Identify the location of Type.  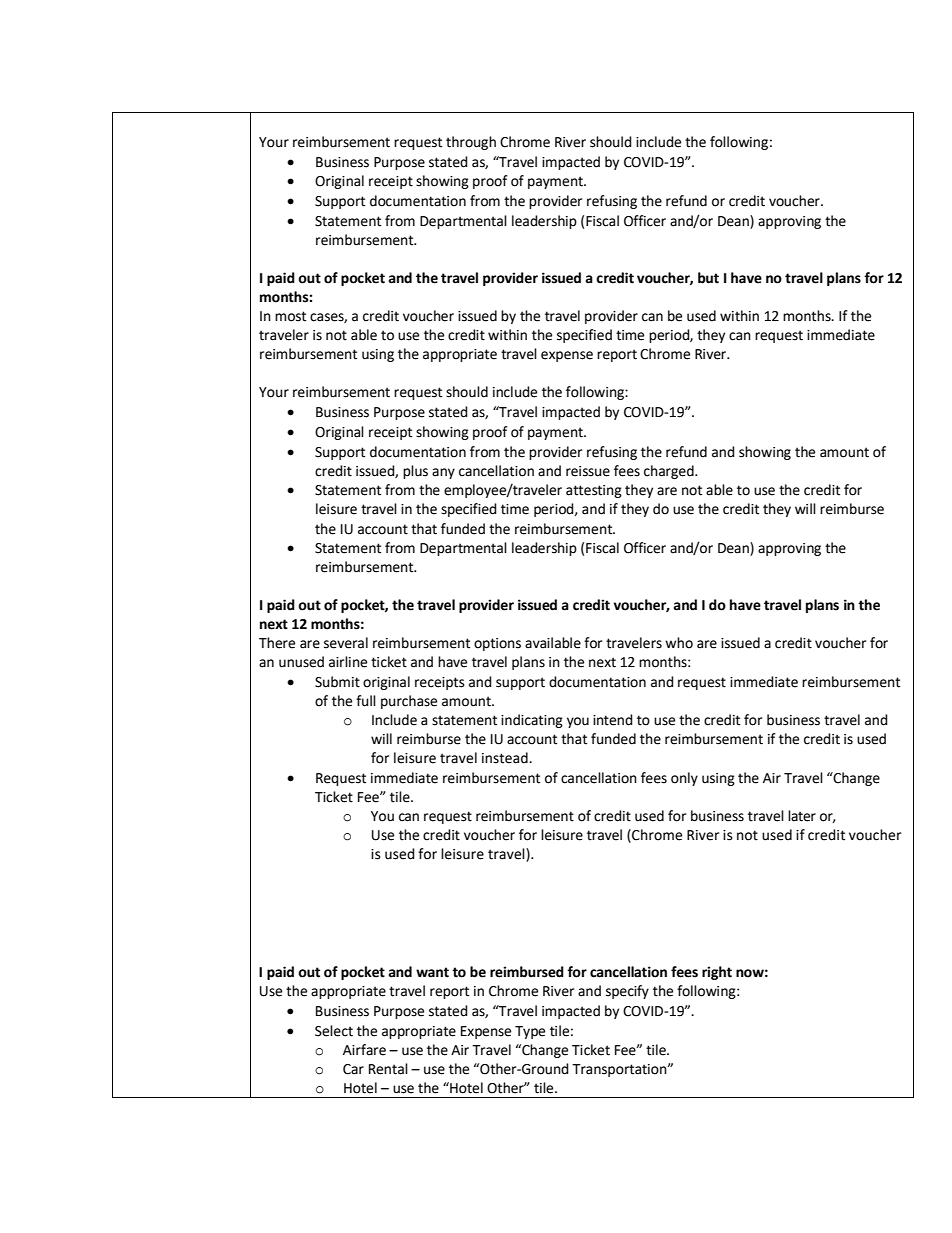
(530, 1032).
